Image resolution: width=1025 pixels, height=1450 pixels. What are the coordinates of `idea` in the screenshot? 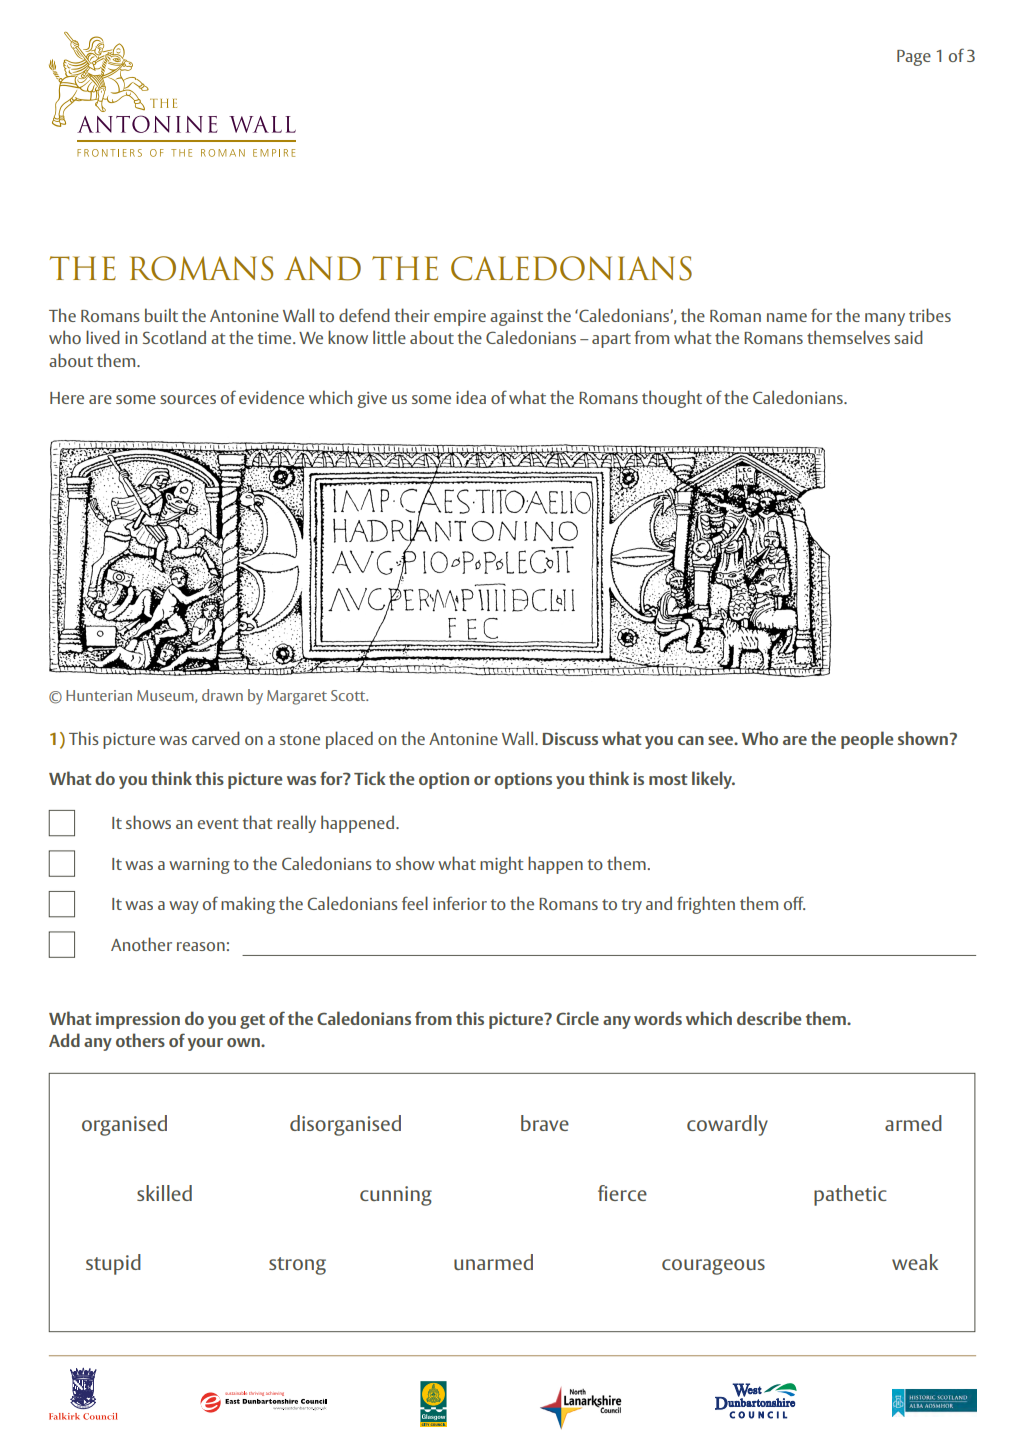 It's located at (471, 397).
